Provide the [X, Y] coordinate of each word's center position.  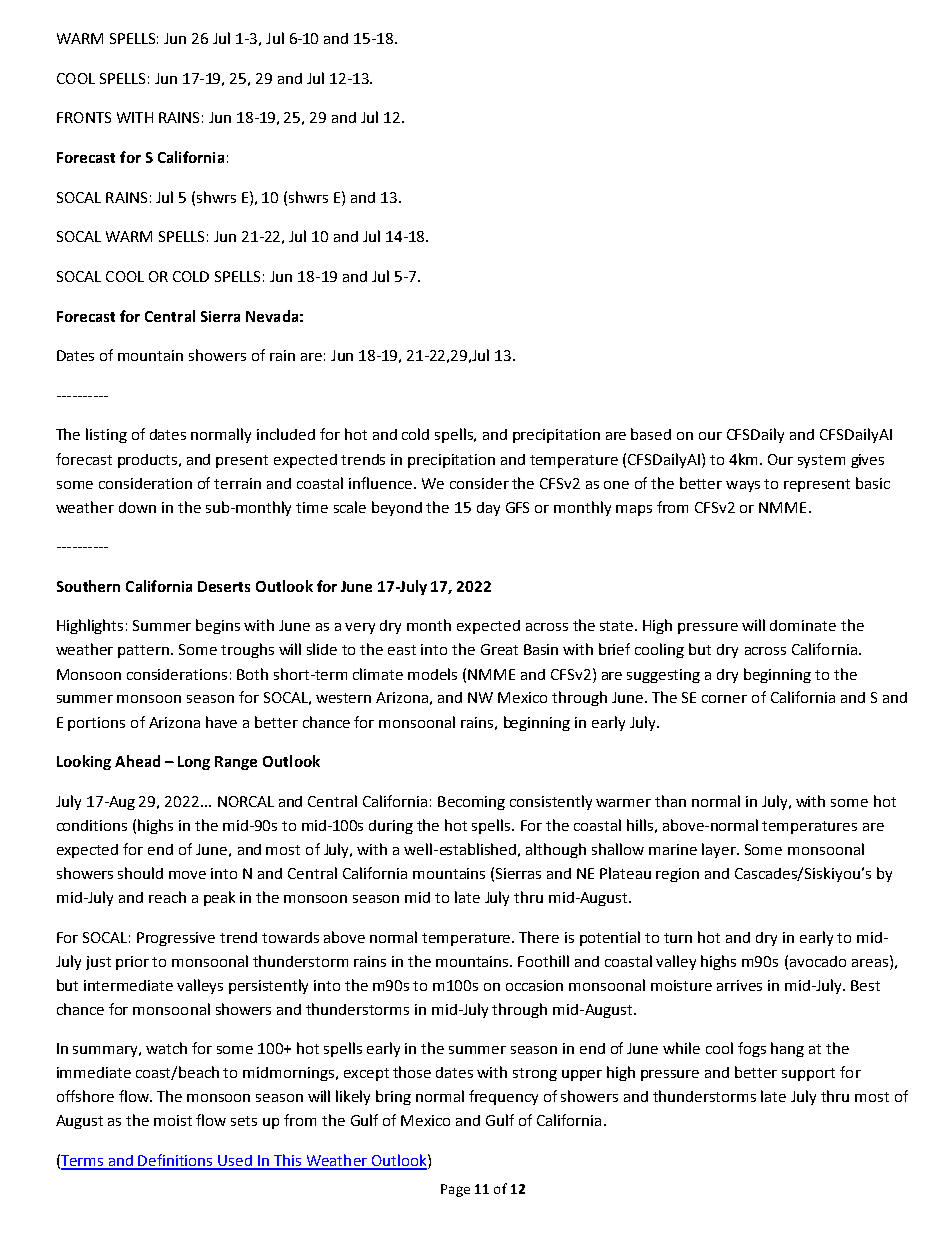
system [821, 461]
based [651, 434]
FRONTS [84, 117]
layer [720, 850]
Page [455, 1190]
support [808, 1074]
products [149, 461]
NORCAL [246, 801]
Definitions [176, 1161]
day [488, 509]
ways [743, 486]
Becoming [471, 803]
